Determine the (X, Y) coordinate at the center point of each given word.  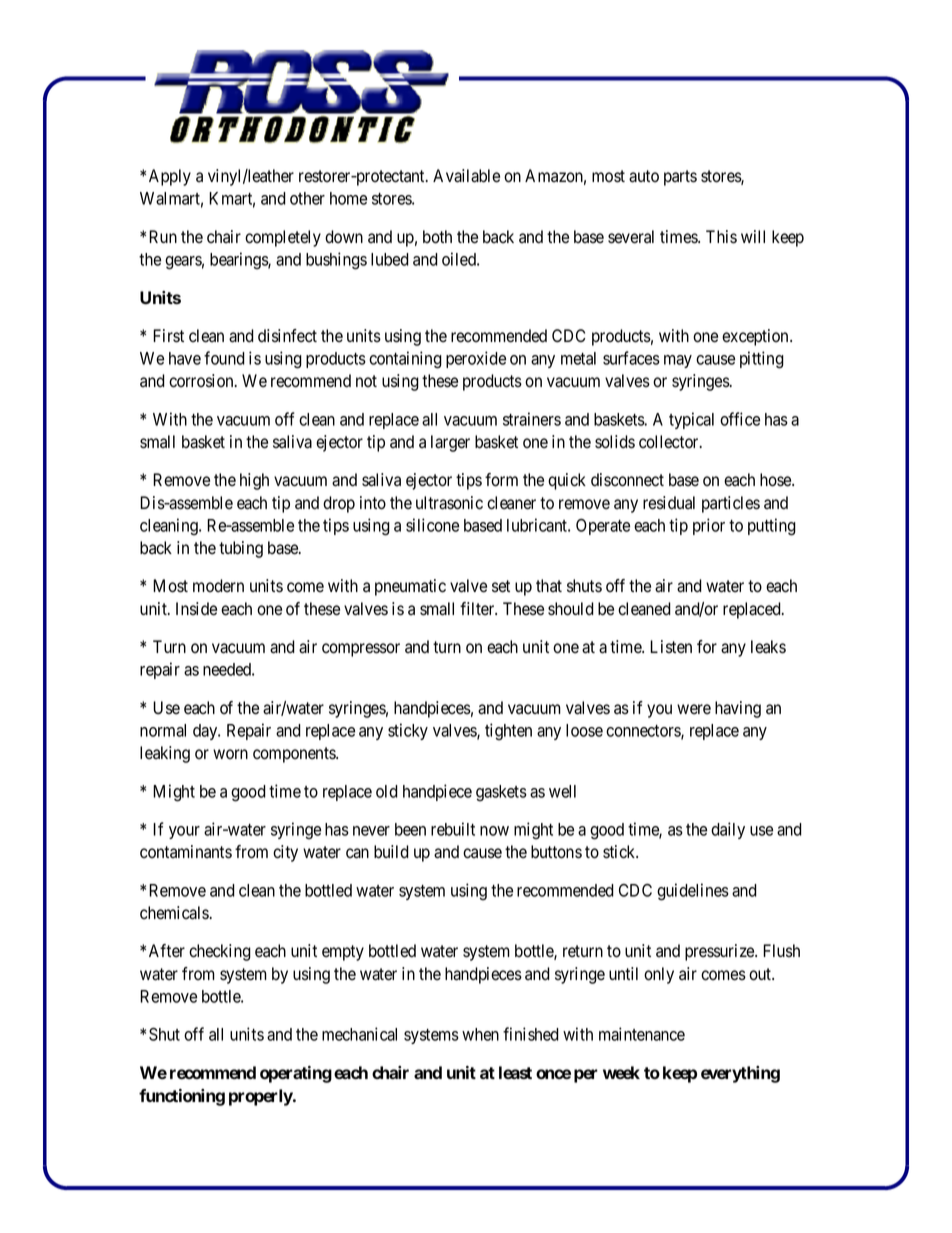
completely (283, 238)
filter (478, 609)
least (515, 1072)
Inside (196, 609)
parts (680, 178)
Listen (671, 647)
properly (261, 1097)
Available (466, 176)
